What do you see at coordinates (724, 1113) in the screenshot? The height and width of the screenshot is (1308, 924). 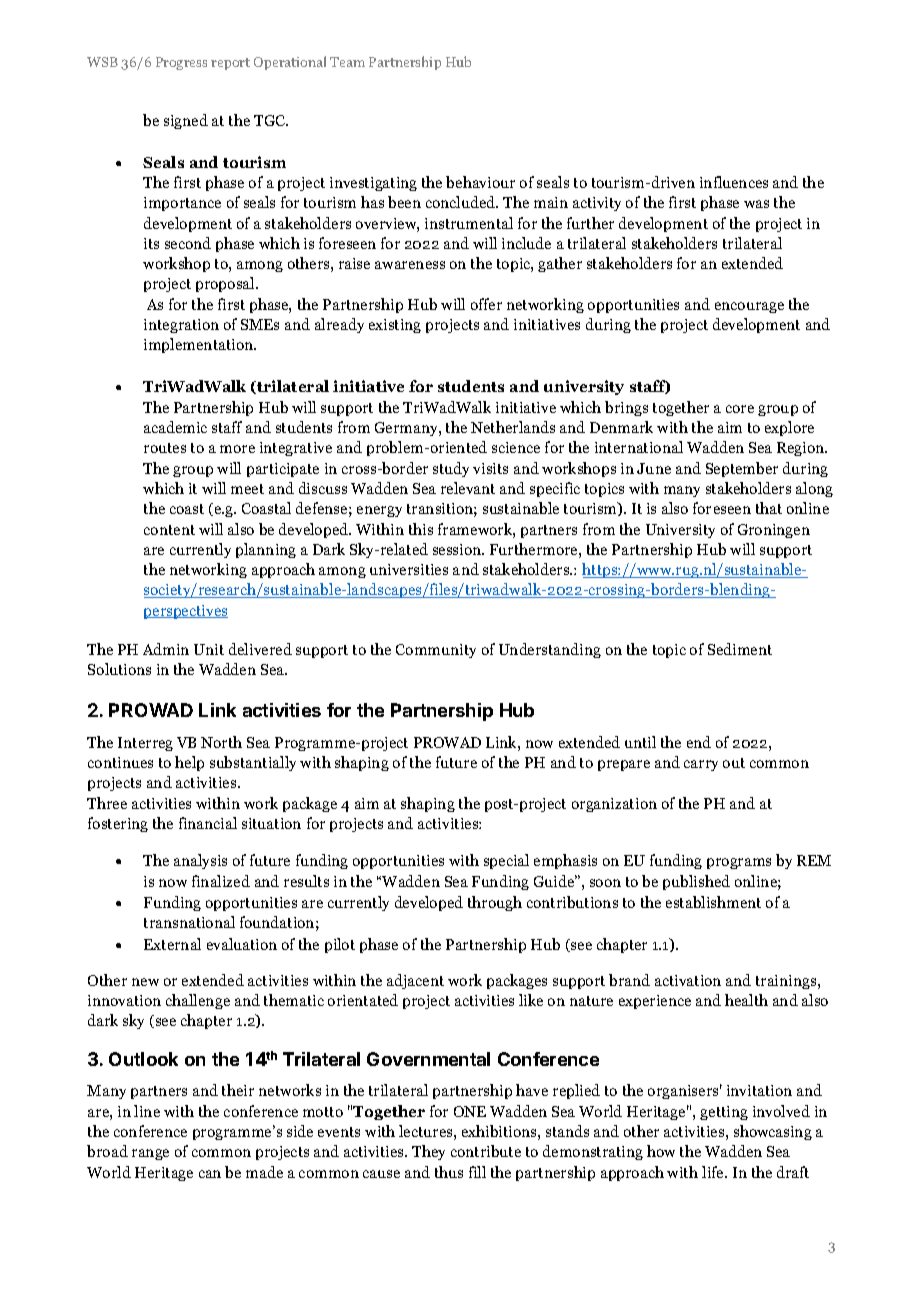 I see `getting` at bounding box center [724, 1113].
